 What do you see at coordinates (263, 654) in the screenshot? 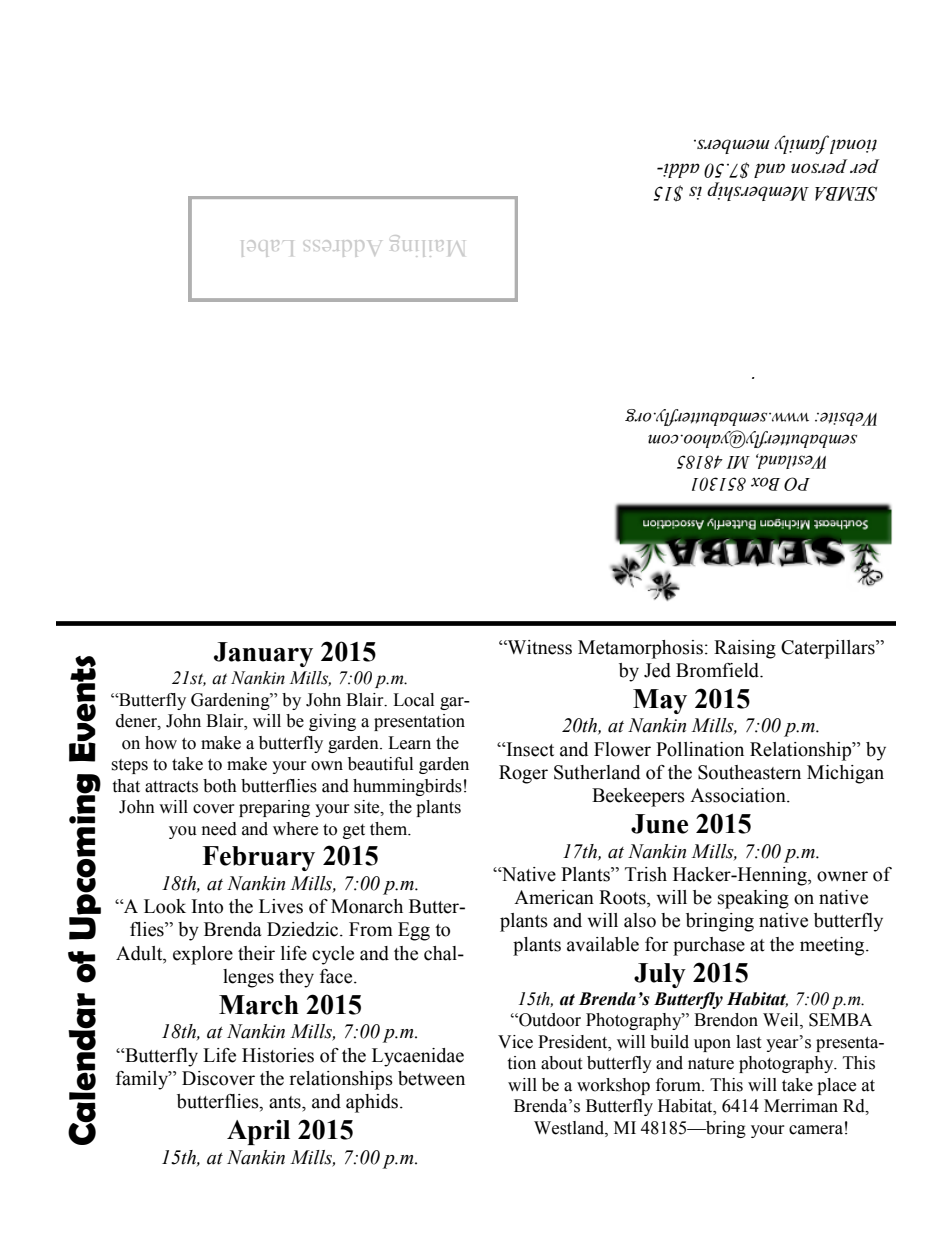
I see `January` at bounding box center [263, 654].
